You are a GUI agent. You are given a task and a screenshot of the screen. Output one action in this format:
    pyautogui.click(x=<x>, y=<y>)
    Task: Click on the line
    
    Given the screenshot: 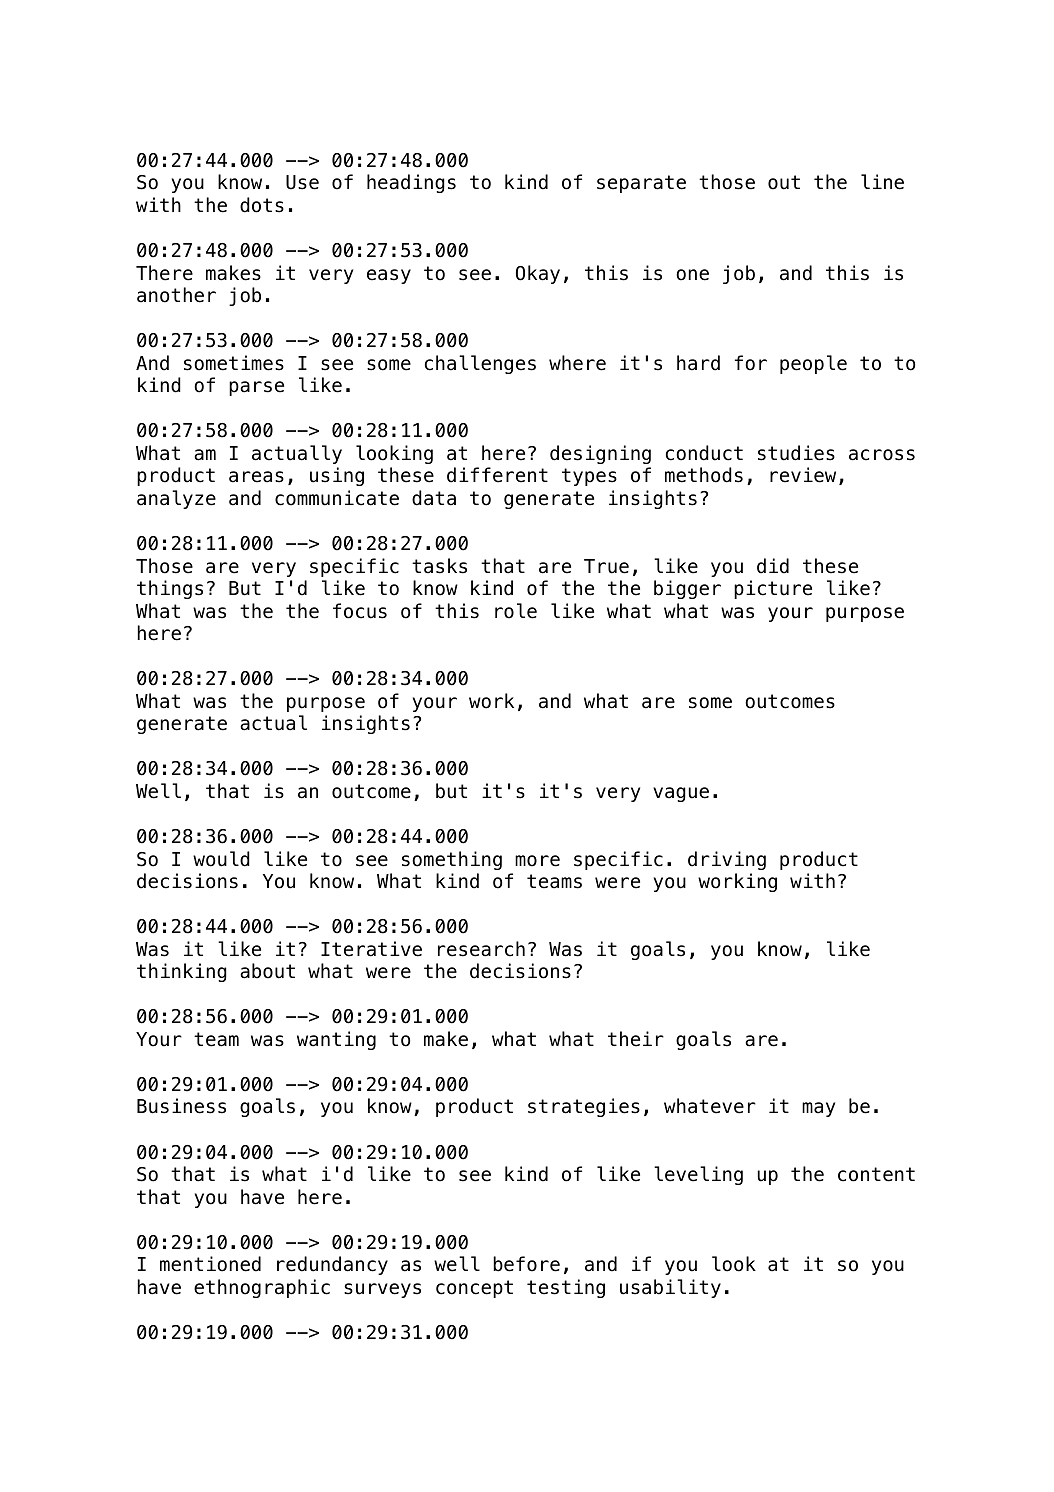 What is the action you would take?
    pyautogui.click(x=882, y=182)
